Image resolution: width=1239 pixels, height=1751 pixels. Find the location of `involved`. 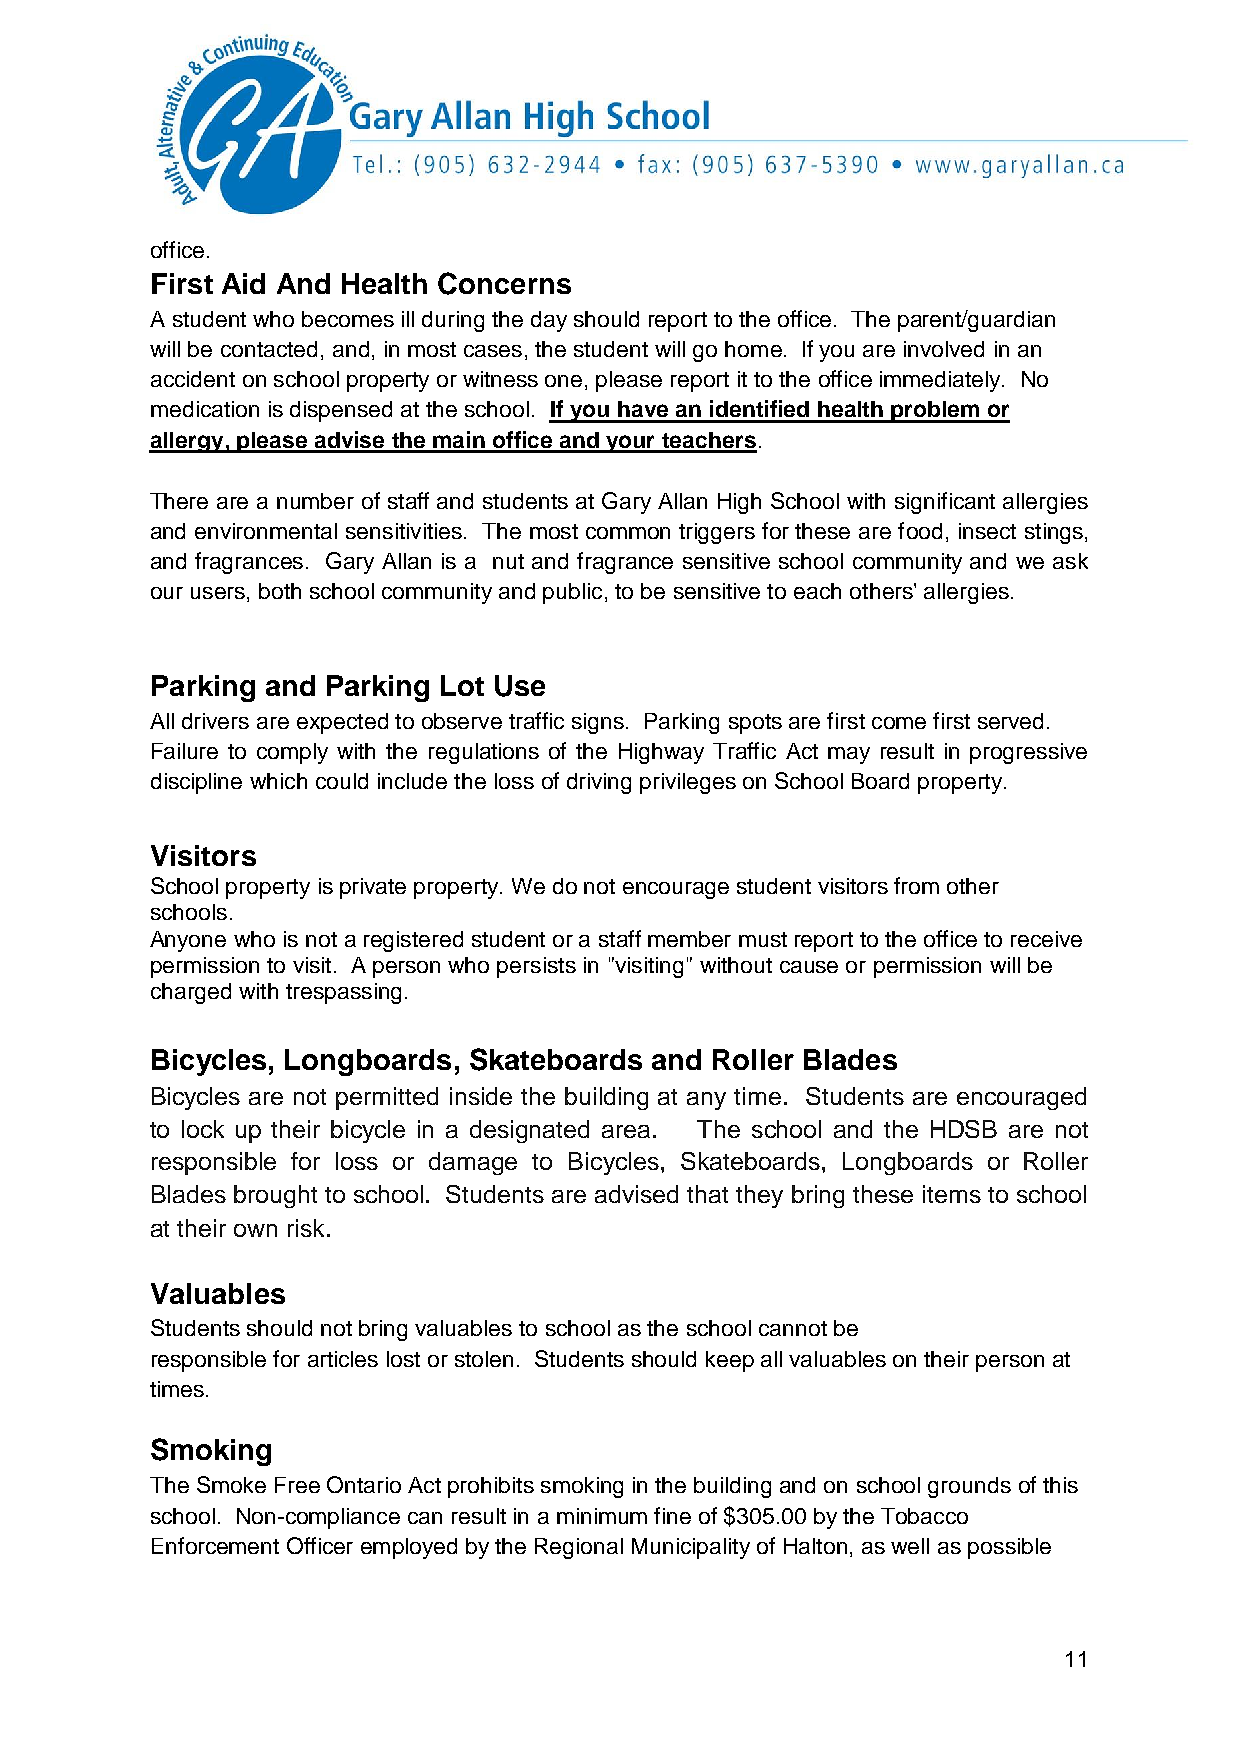

involved is located at coordinates (944, 349).
